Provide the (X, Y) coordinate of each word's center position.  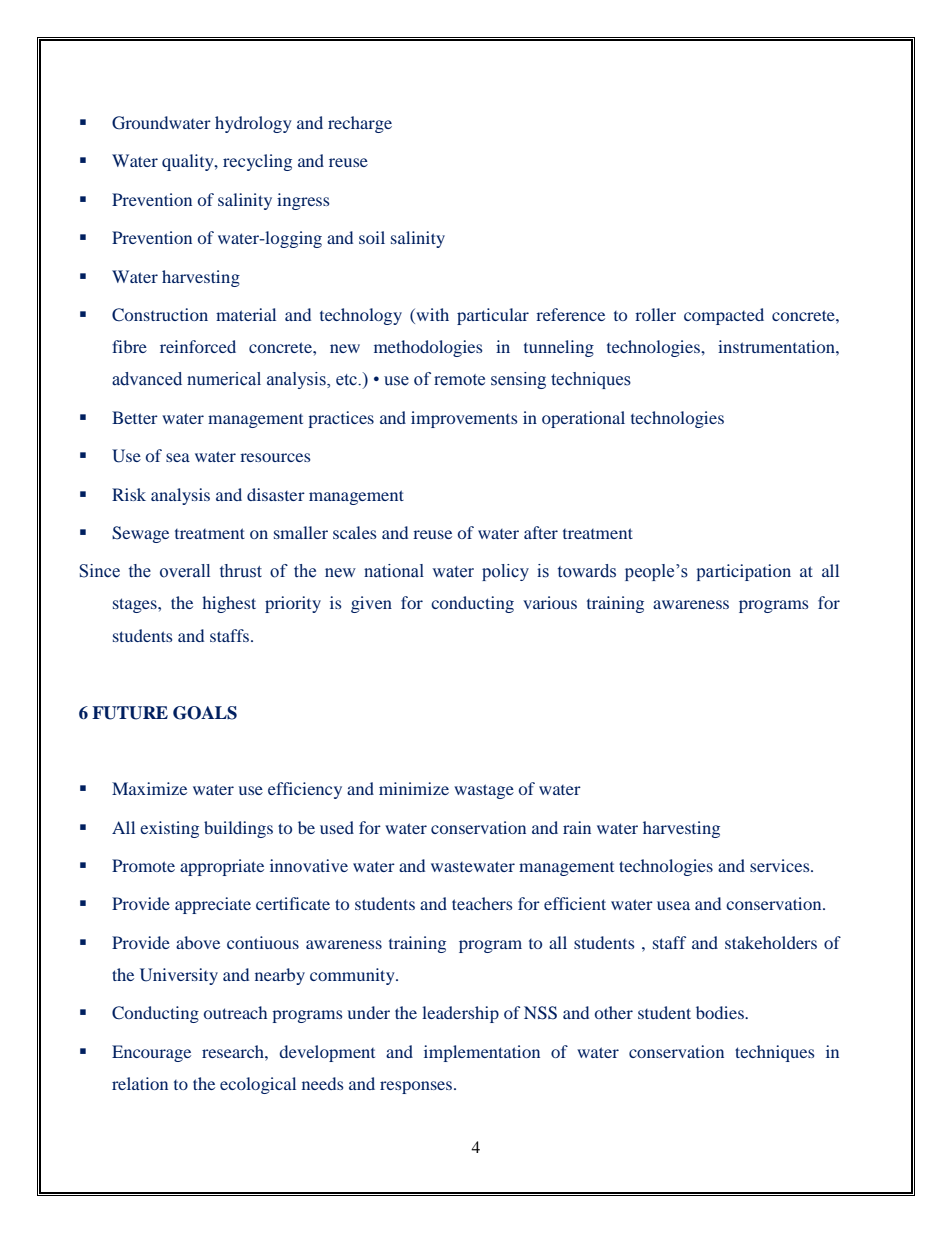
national (394, 571)
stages (136, 605)
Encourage (151, 1053)
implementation (482, 1053)
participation (744, 572)
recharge (360, 124)
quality (189, 162)
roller (655, 314)
